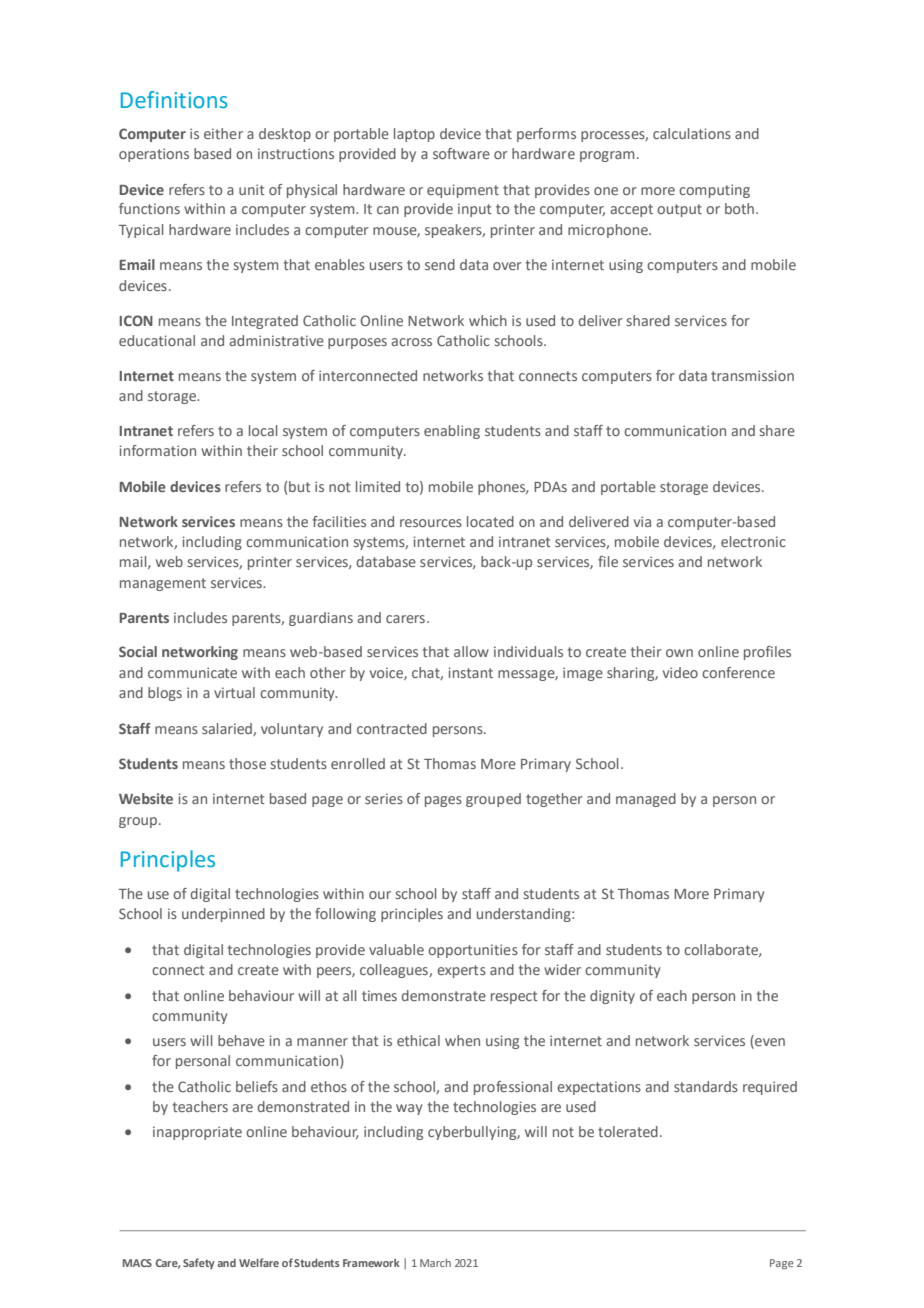 Image resolution: width=924 pixels, height=1308 pixels. Describe the element at coordinates (680, 672) in the screenshot. I see `video` at that location.
